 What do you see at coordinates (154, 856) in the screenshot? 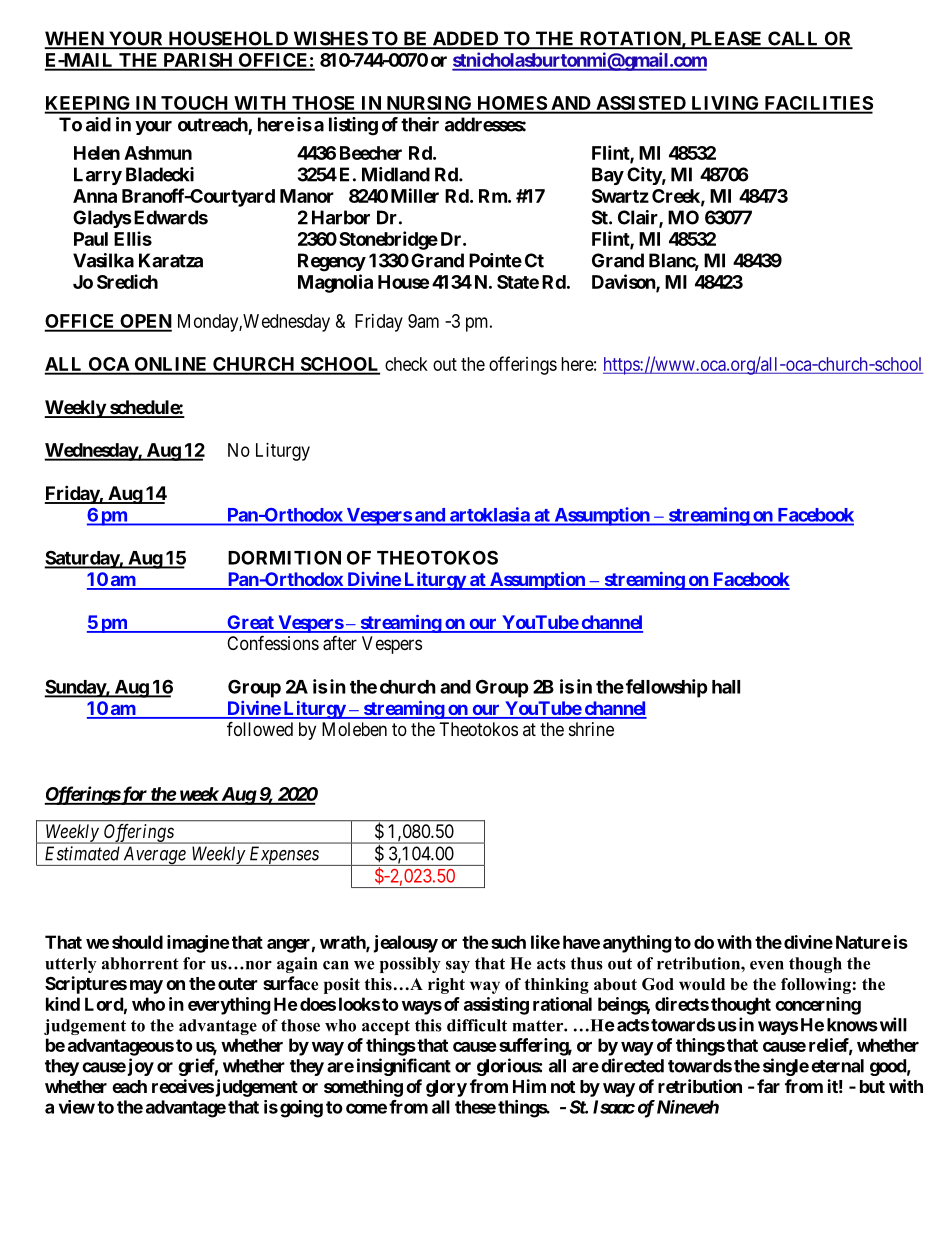
I see `Average` at bounding box center [154, 856].
